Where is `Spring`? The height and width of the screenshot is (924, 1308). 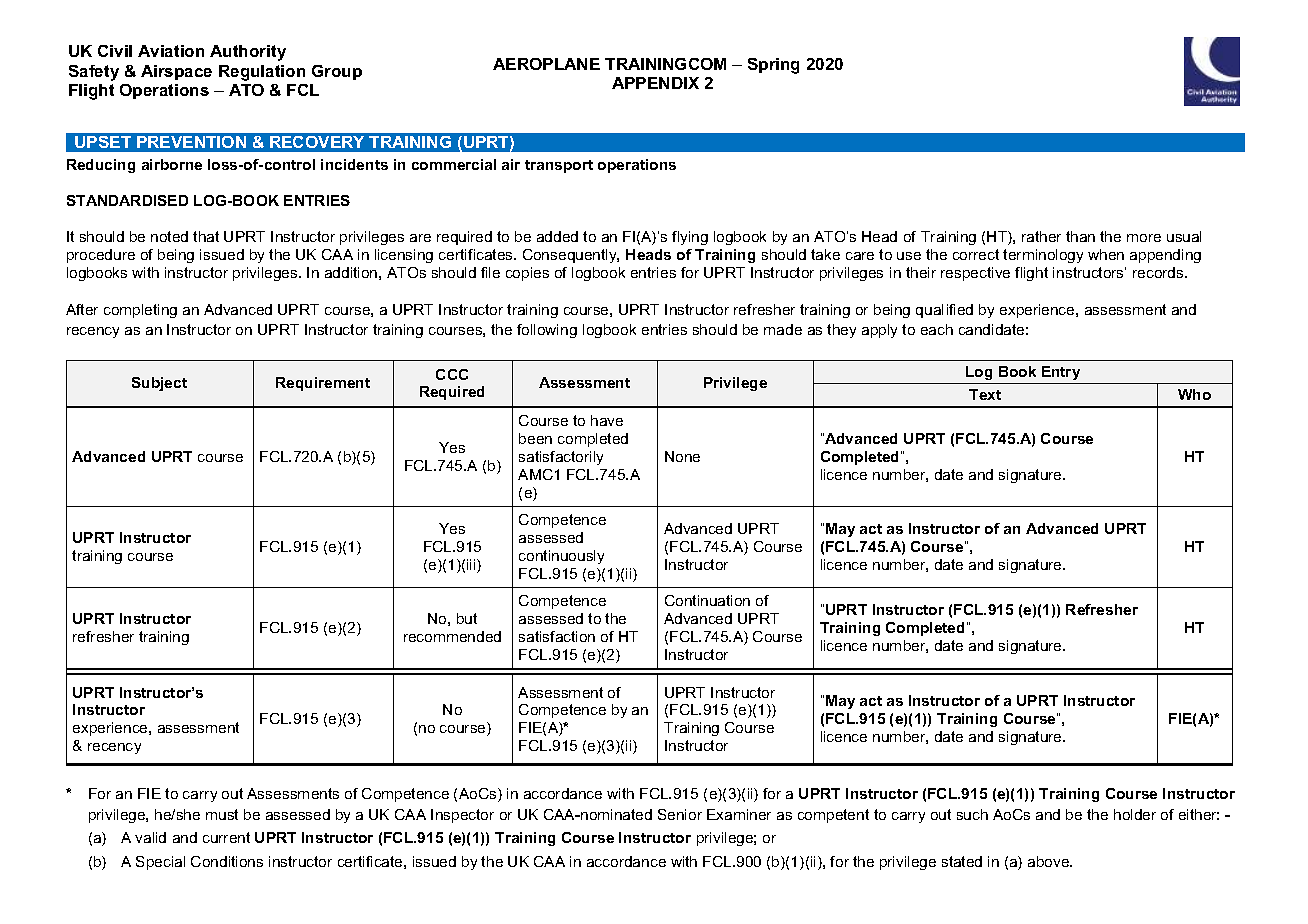 Spring is located at coordinates (773, 66).
